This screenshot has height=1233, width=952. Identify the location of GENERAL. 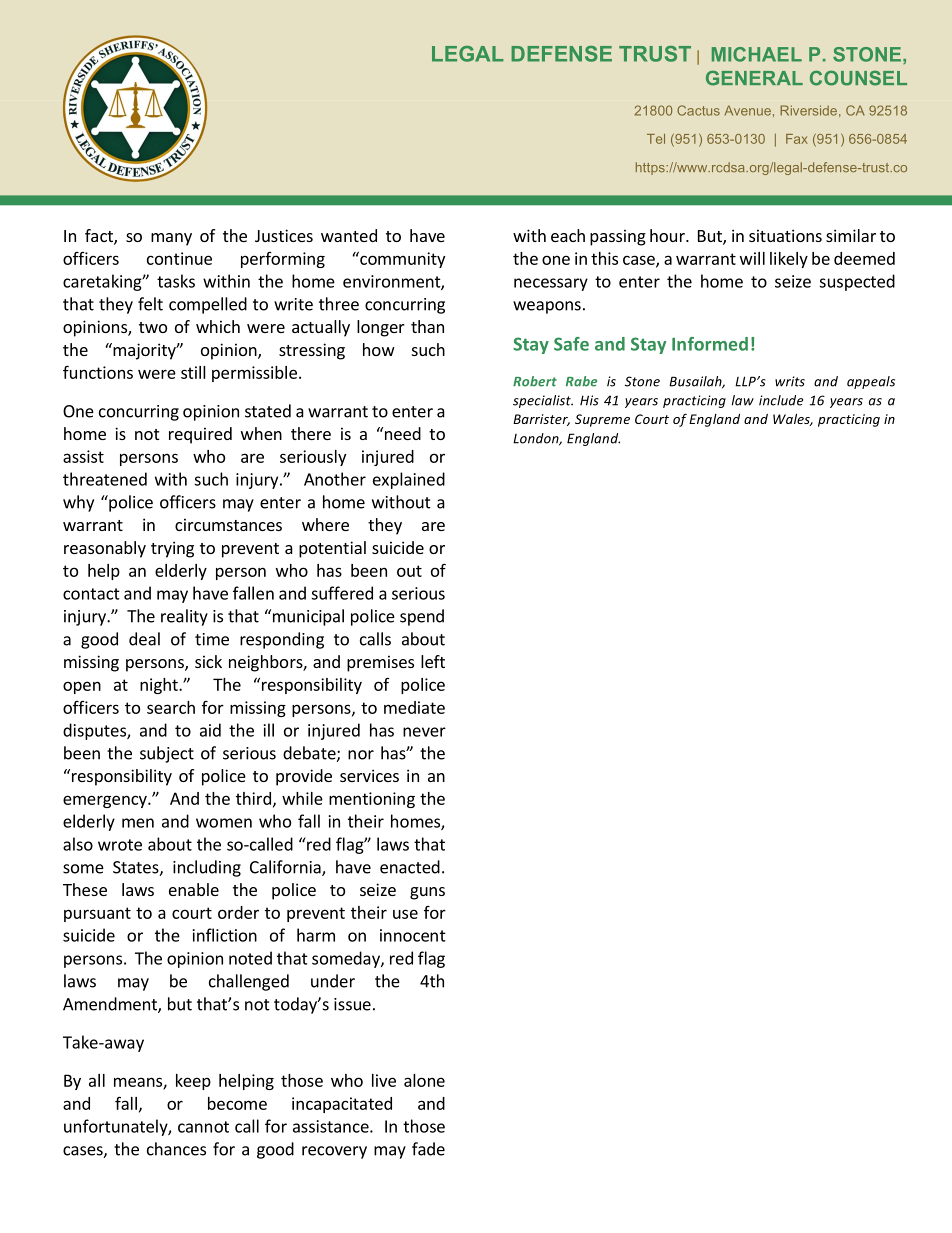
(754, 78).
